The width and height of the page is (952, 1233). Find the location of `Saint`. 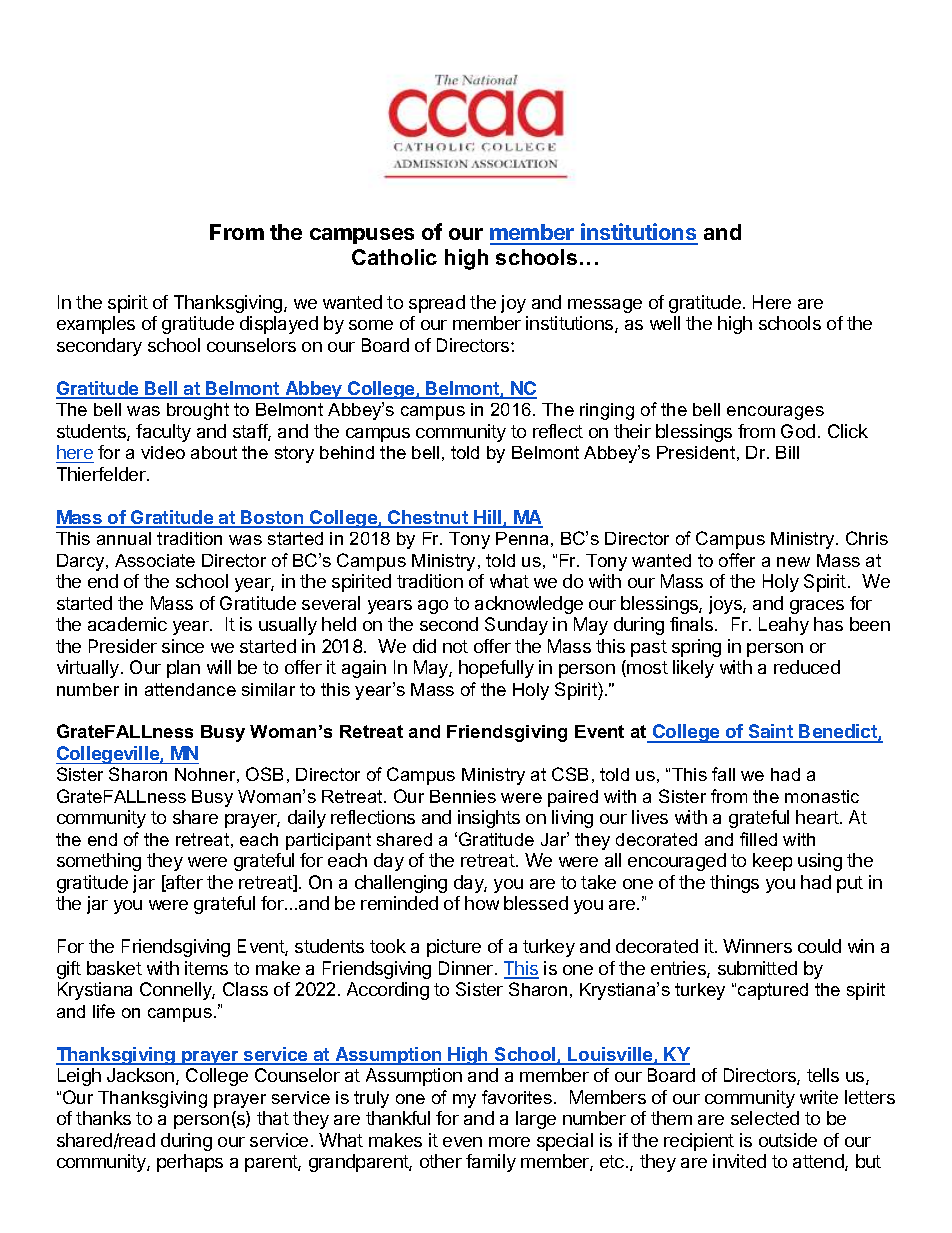

Saint is located at coordinates (771, 733).
